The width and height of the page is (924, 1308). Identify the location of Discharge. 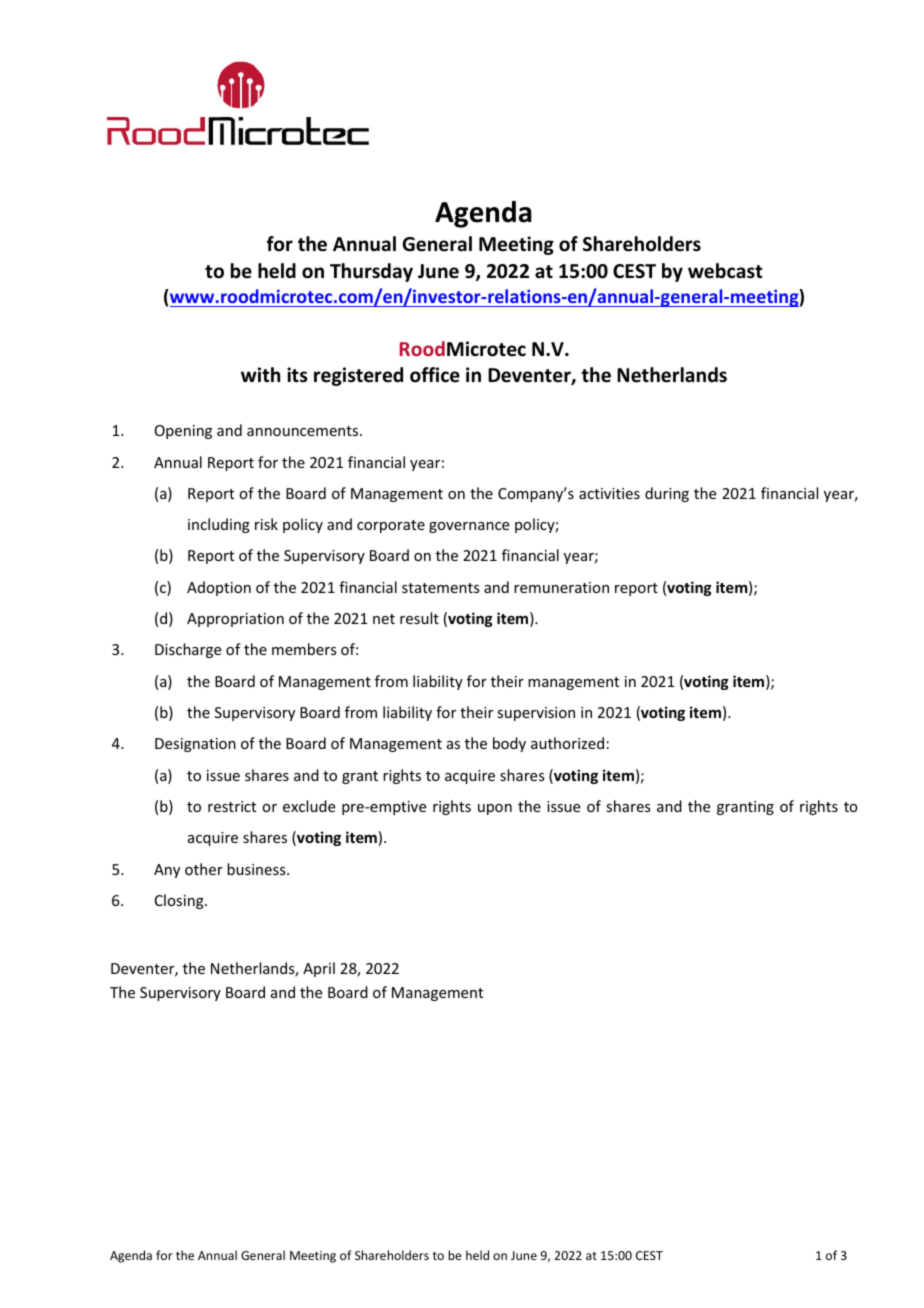
(188, 650).
